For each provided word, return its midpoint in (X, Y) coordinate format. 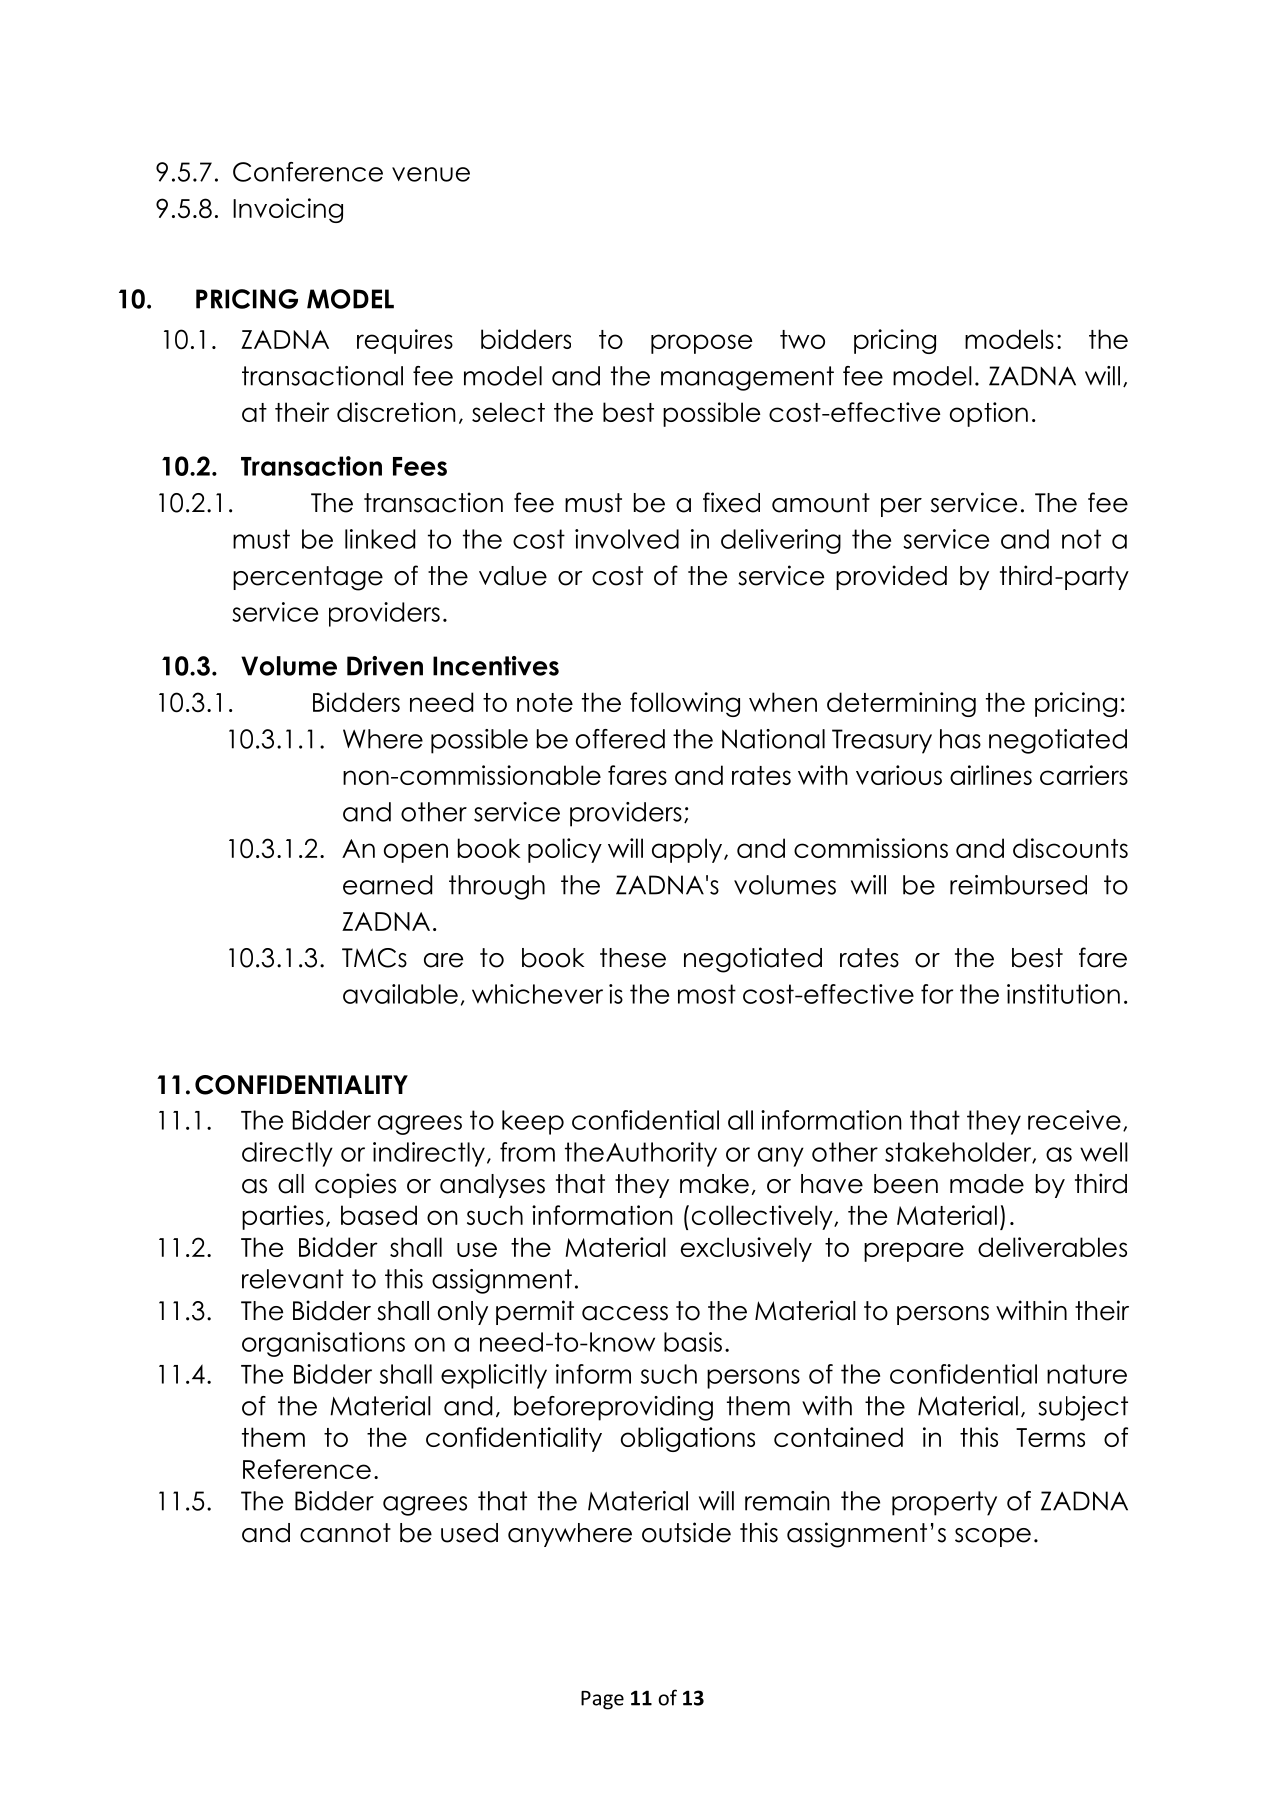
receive (1074, 1120)
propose (702, 344)
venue (431, 174)
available (400, 994)
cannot (345, 1533)
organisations (323, 1344)
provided (891, 577)
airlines (991, 775)
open (416, 853)
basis (693, 1342)
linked (380, 539)
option (989, 414)
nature (1087, 1374)
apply (688, 850)
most (707, 994)
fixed (731, 502)
